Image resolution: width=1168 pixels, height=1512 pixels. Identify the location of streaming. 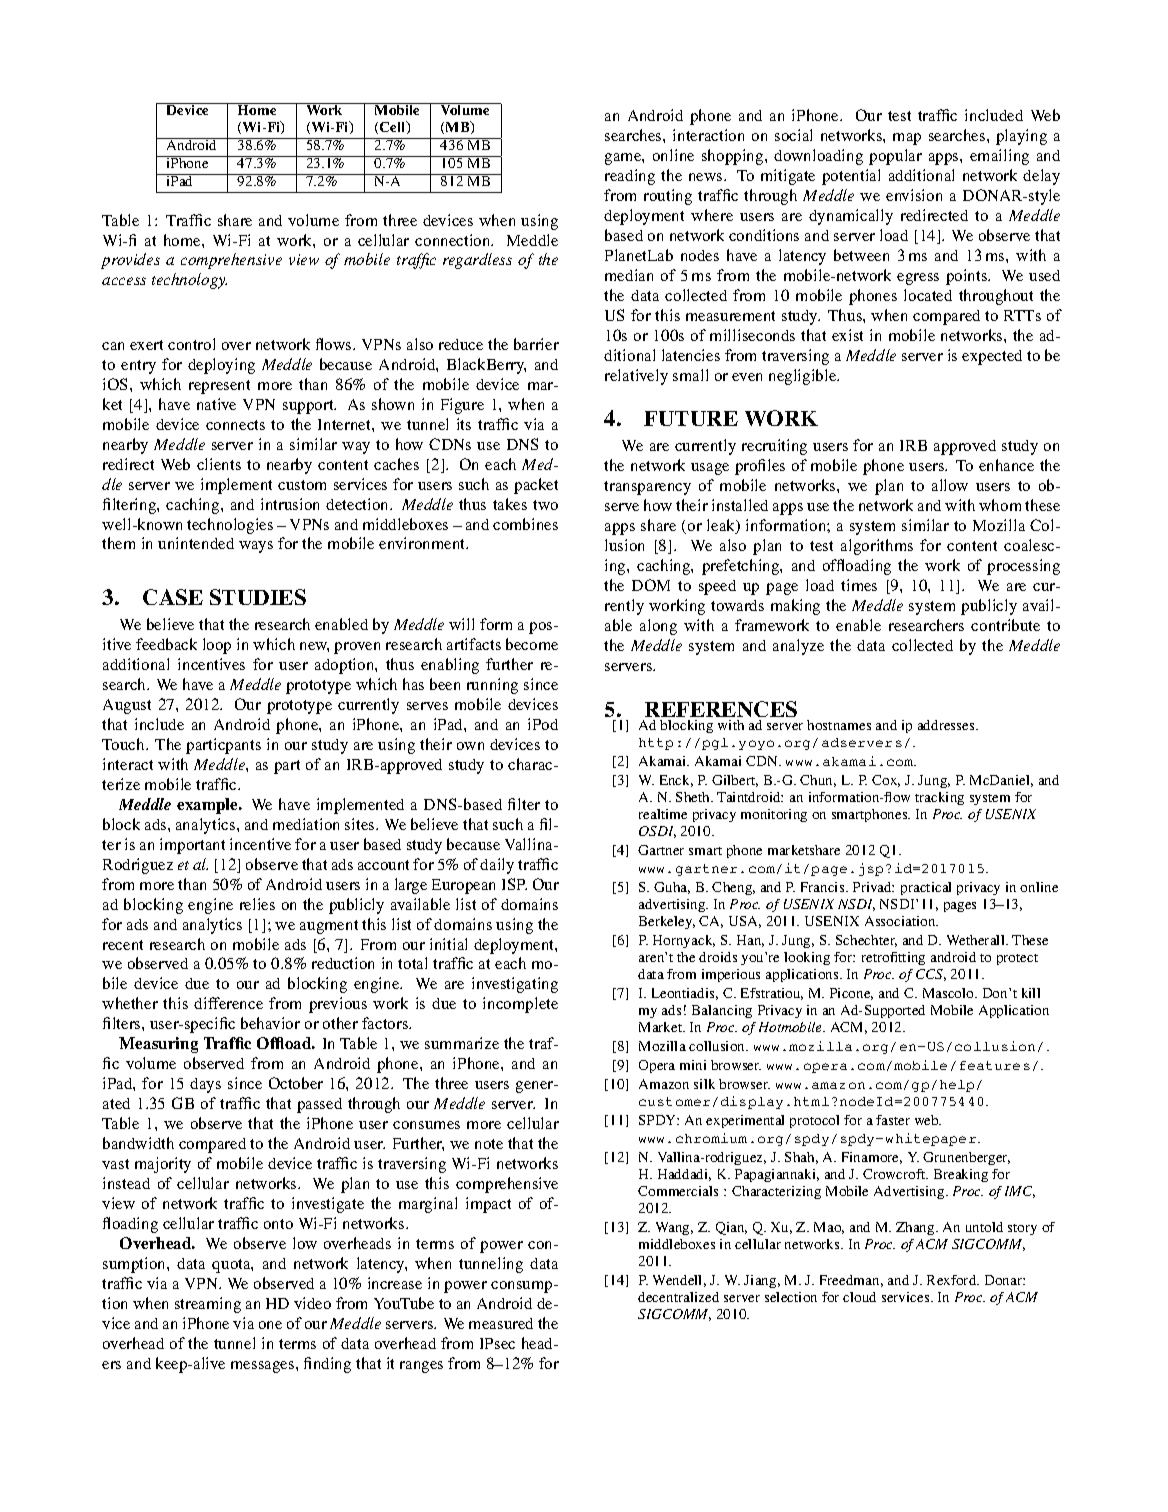
(208, 1305).
